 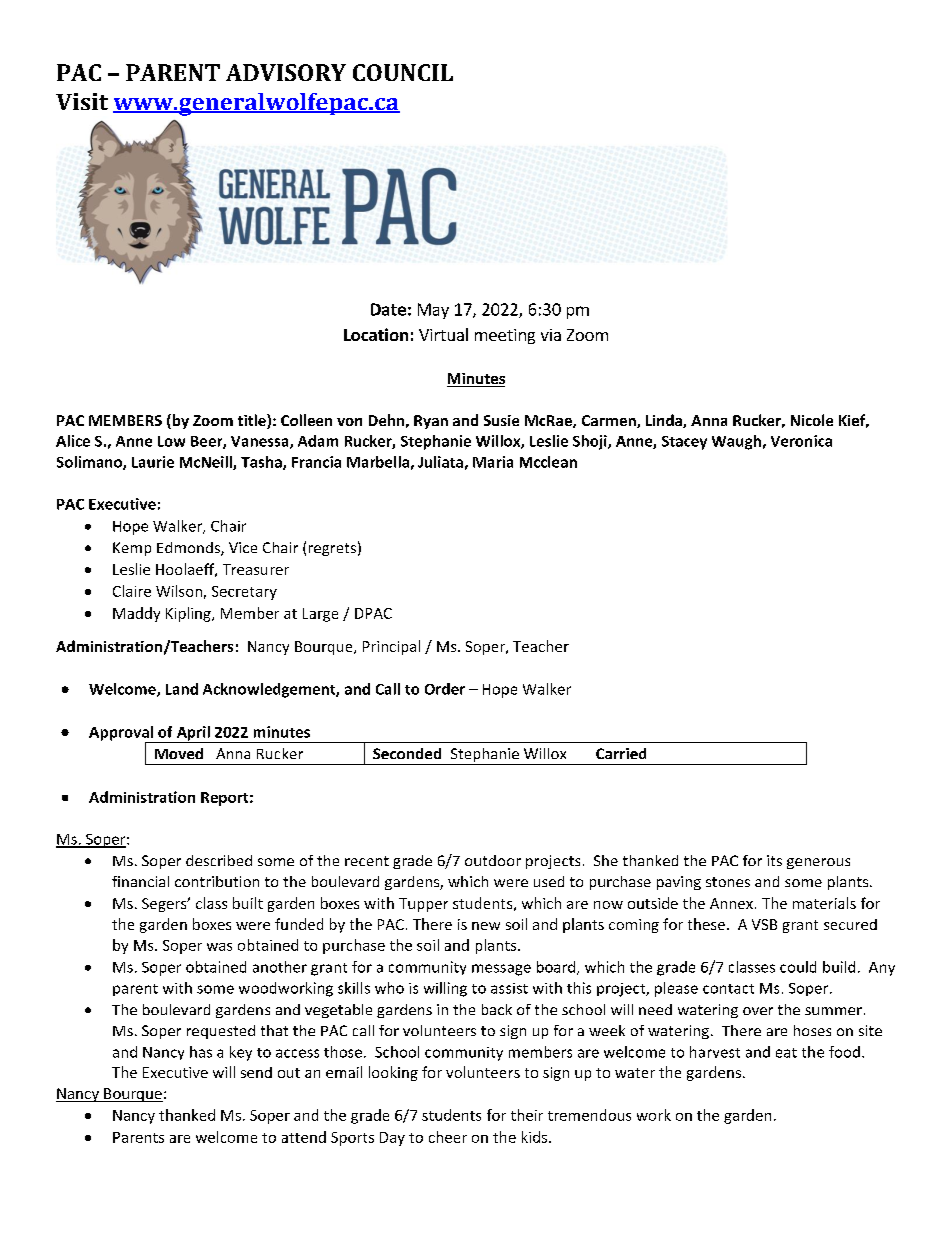 I want to click on COUNCIL, so click(x=403, y=72).
